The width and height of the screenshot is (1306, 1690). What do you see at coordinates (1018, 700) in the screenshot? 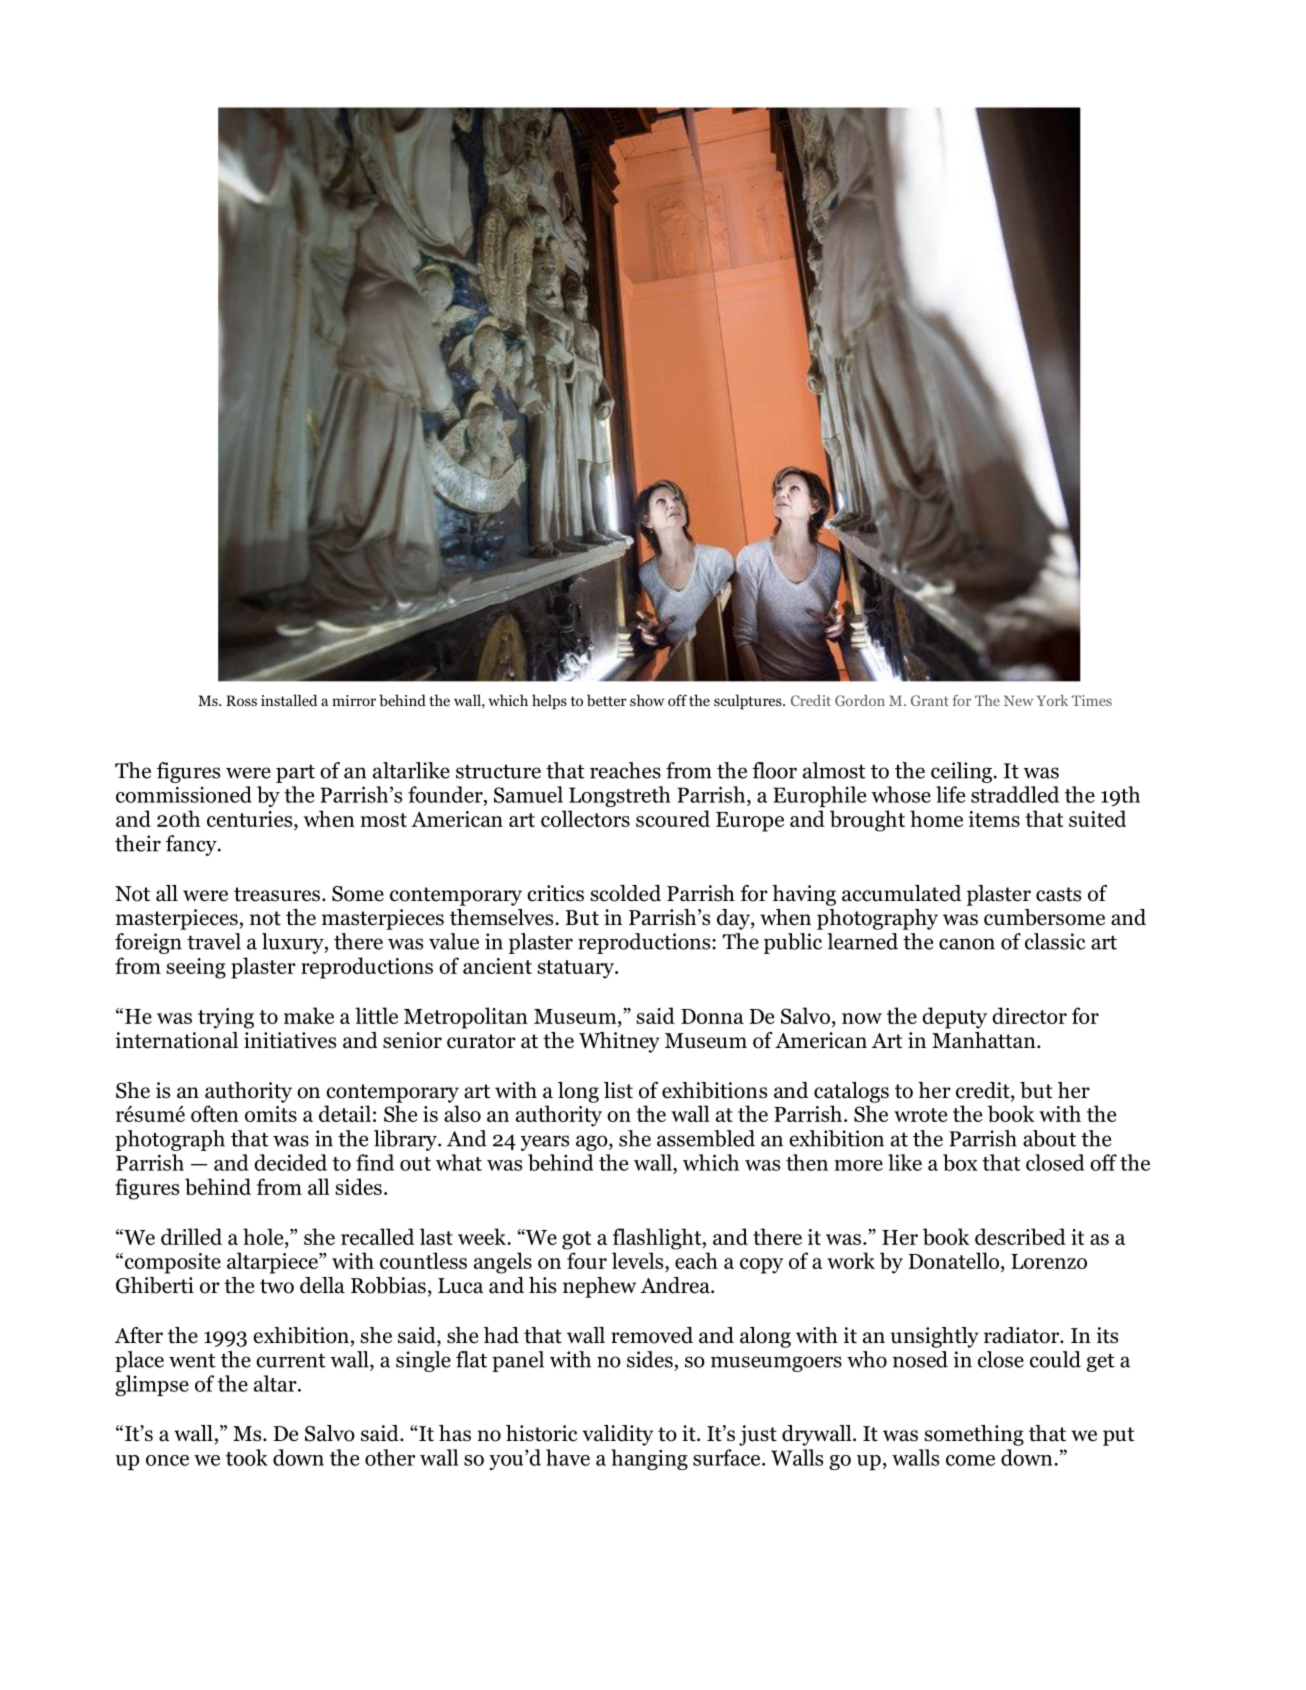
I see `New` at bounding box center [1018, 700].
